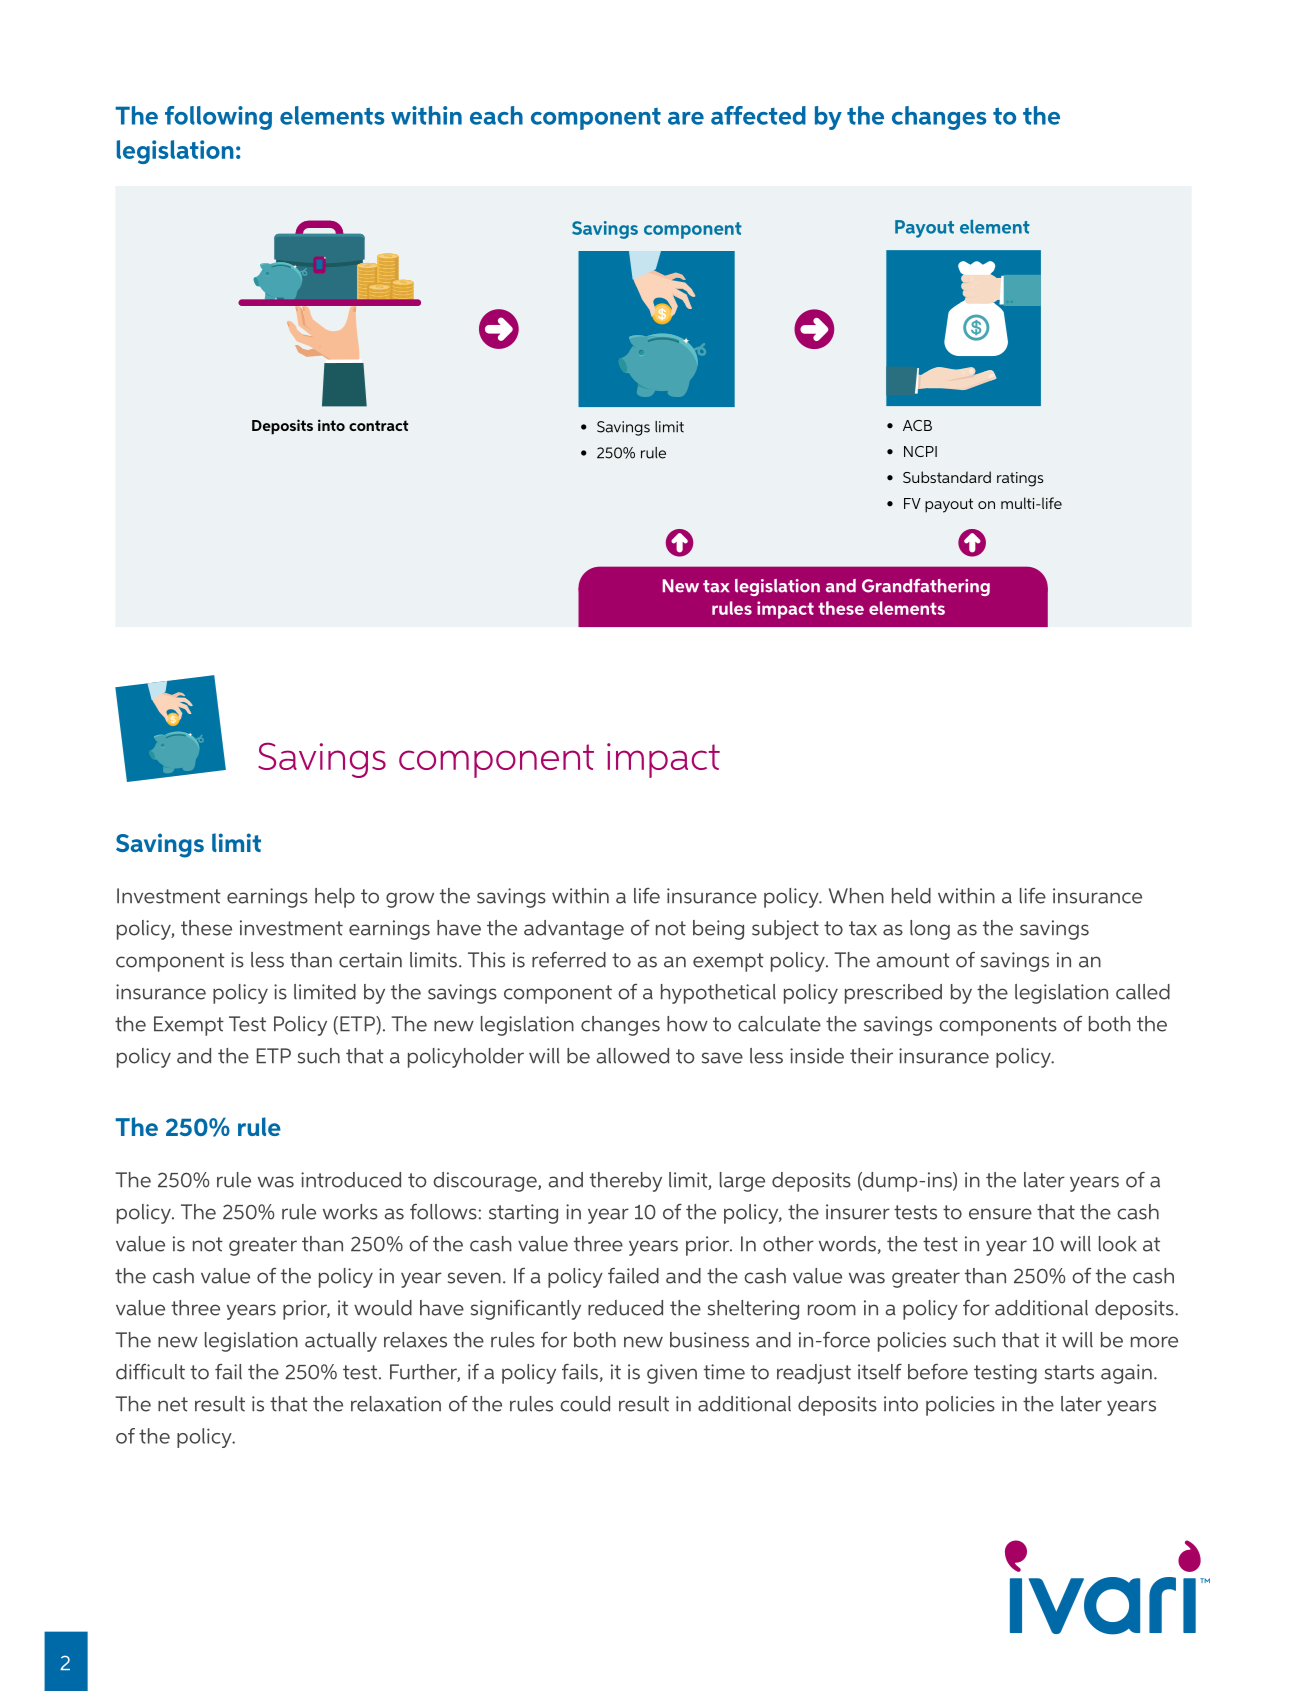  I want to click on help, so click(335, 898).
